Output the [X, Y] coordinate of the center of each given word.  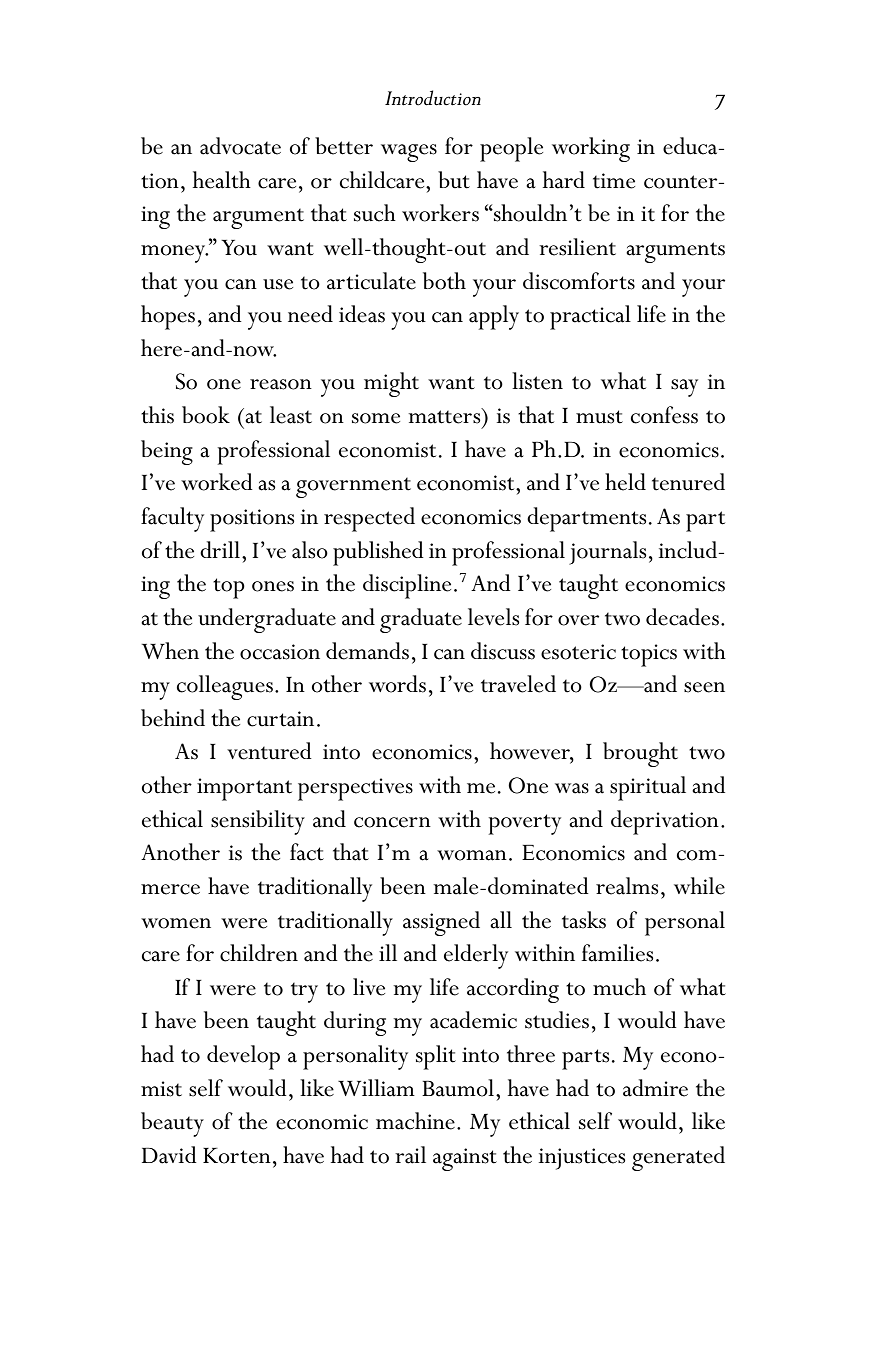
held [625, 482]
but [454, 180]
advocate [240, 146]
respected [369, 519]
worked [217, 482]
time [614, 181]
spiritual [648, 788]
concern [392, 822]
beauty [172, 1124]
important [244, 789]
